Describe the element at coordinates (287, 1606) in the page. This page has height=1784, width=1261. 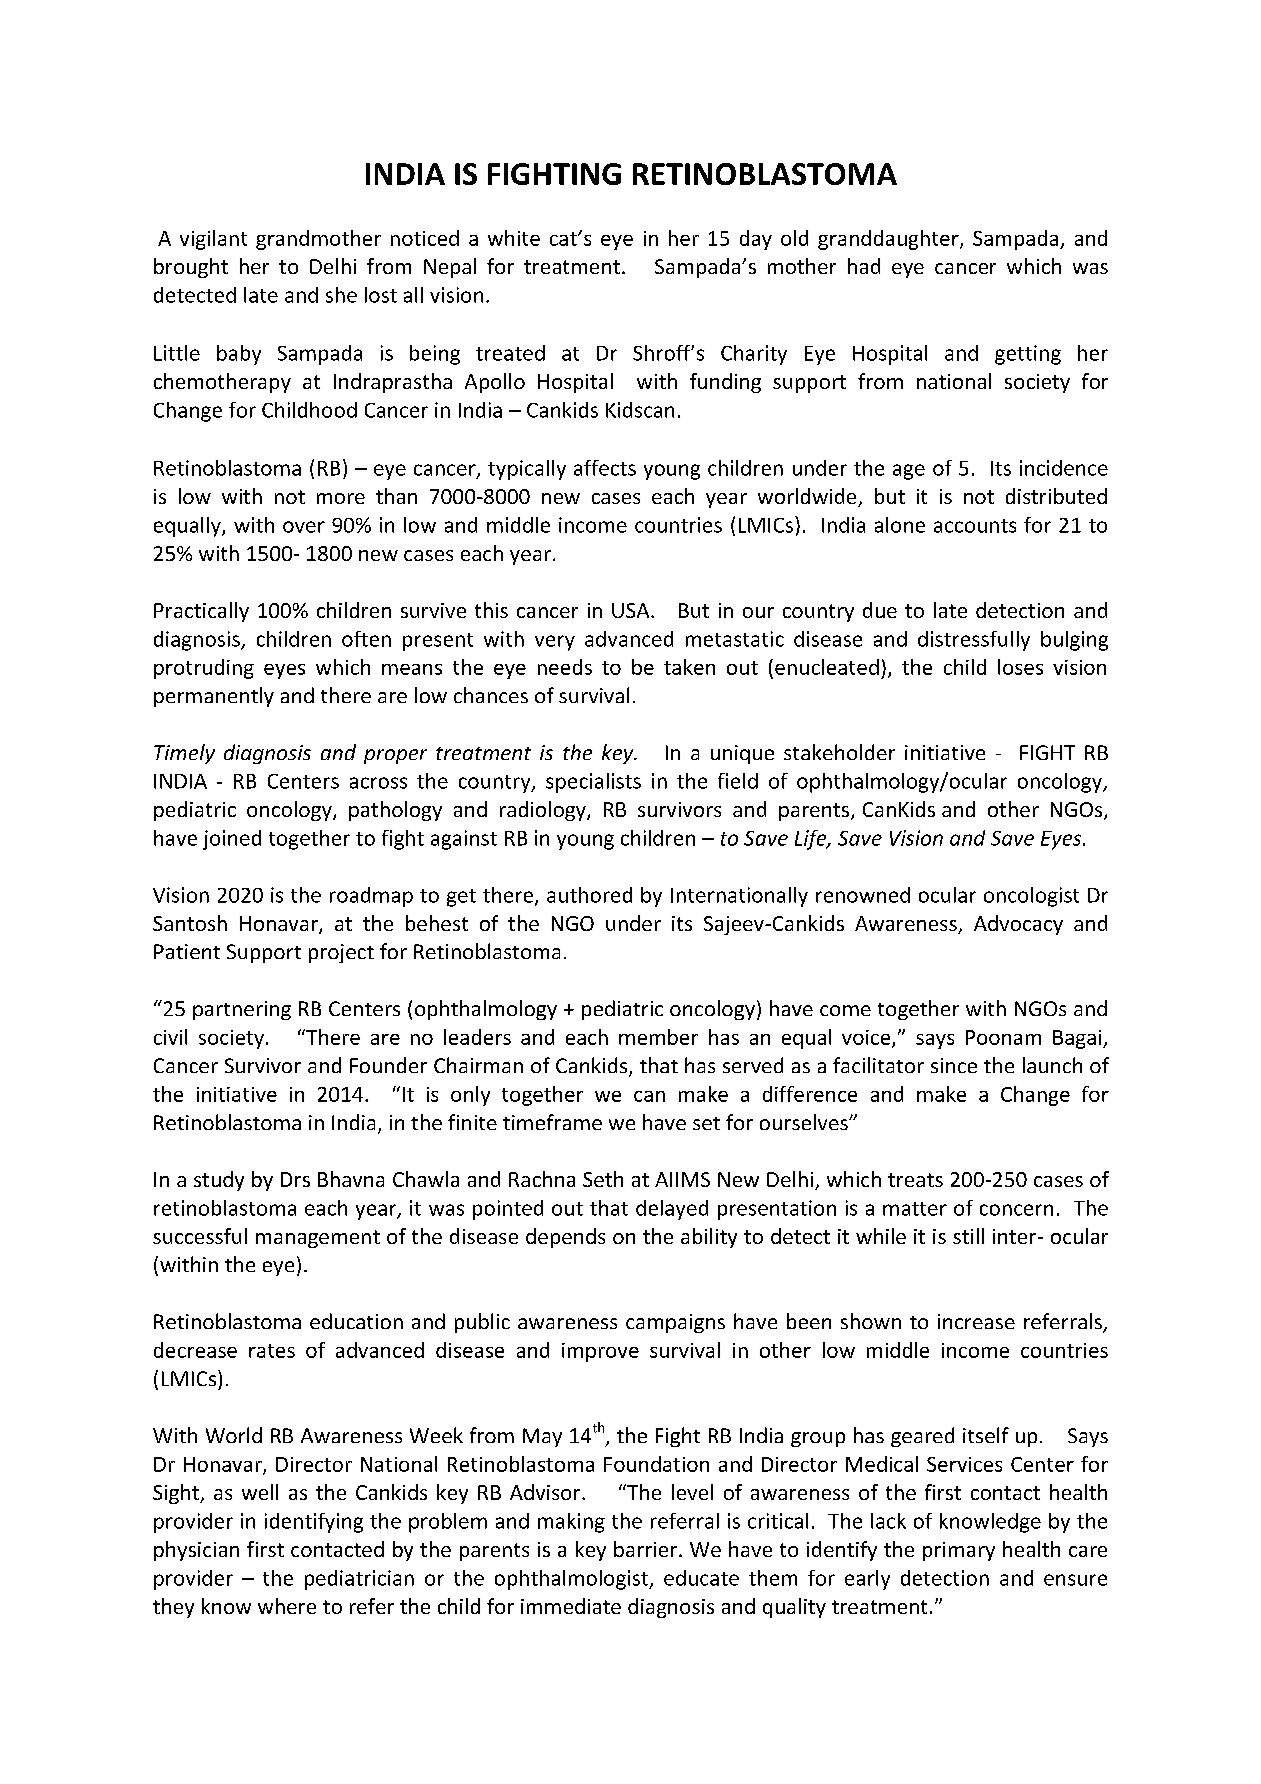
I see `where` at that location.
